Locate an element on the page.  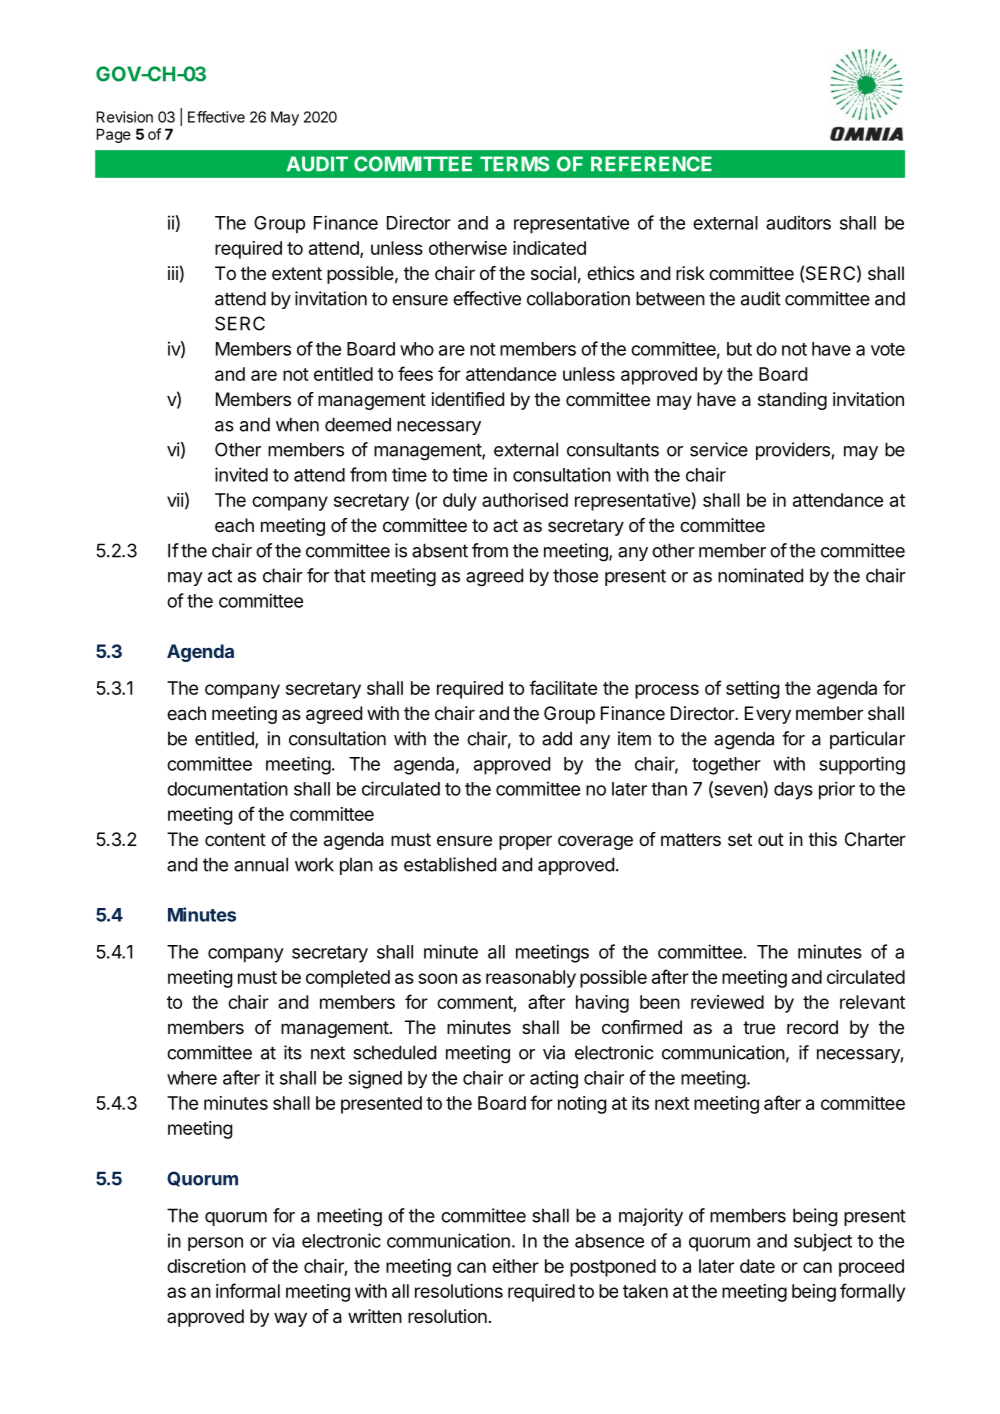
Every is located at coordinates (768, 715).
